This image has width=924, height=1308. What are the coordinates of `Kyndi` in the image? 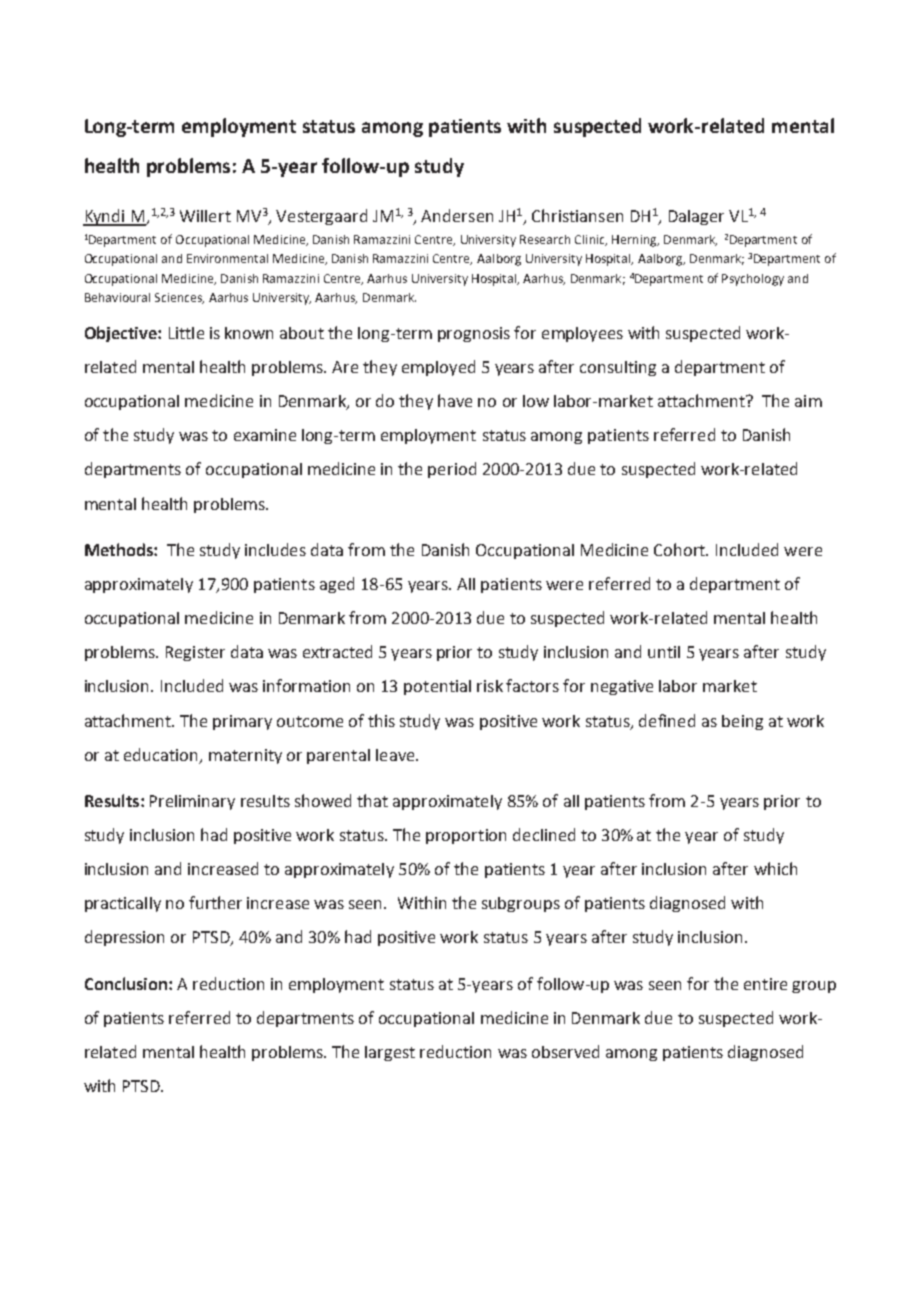 It's located at (105, 217).
